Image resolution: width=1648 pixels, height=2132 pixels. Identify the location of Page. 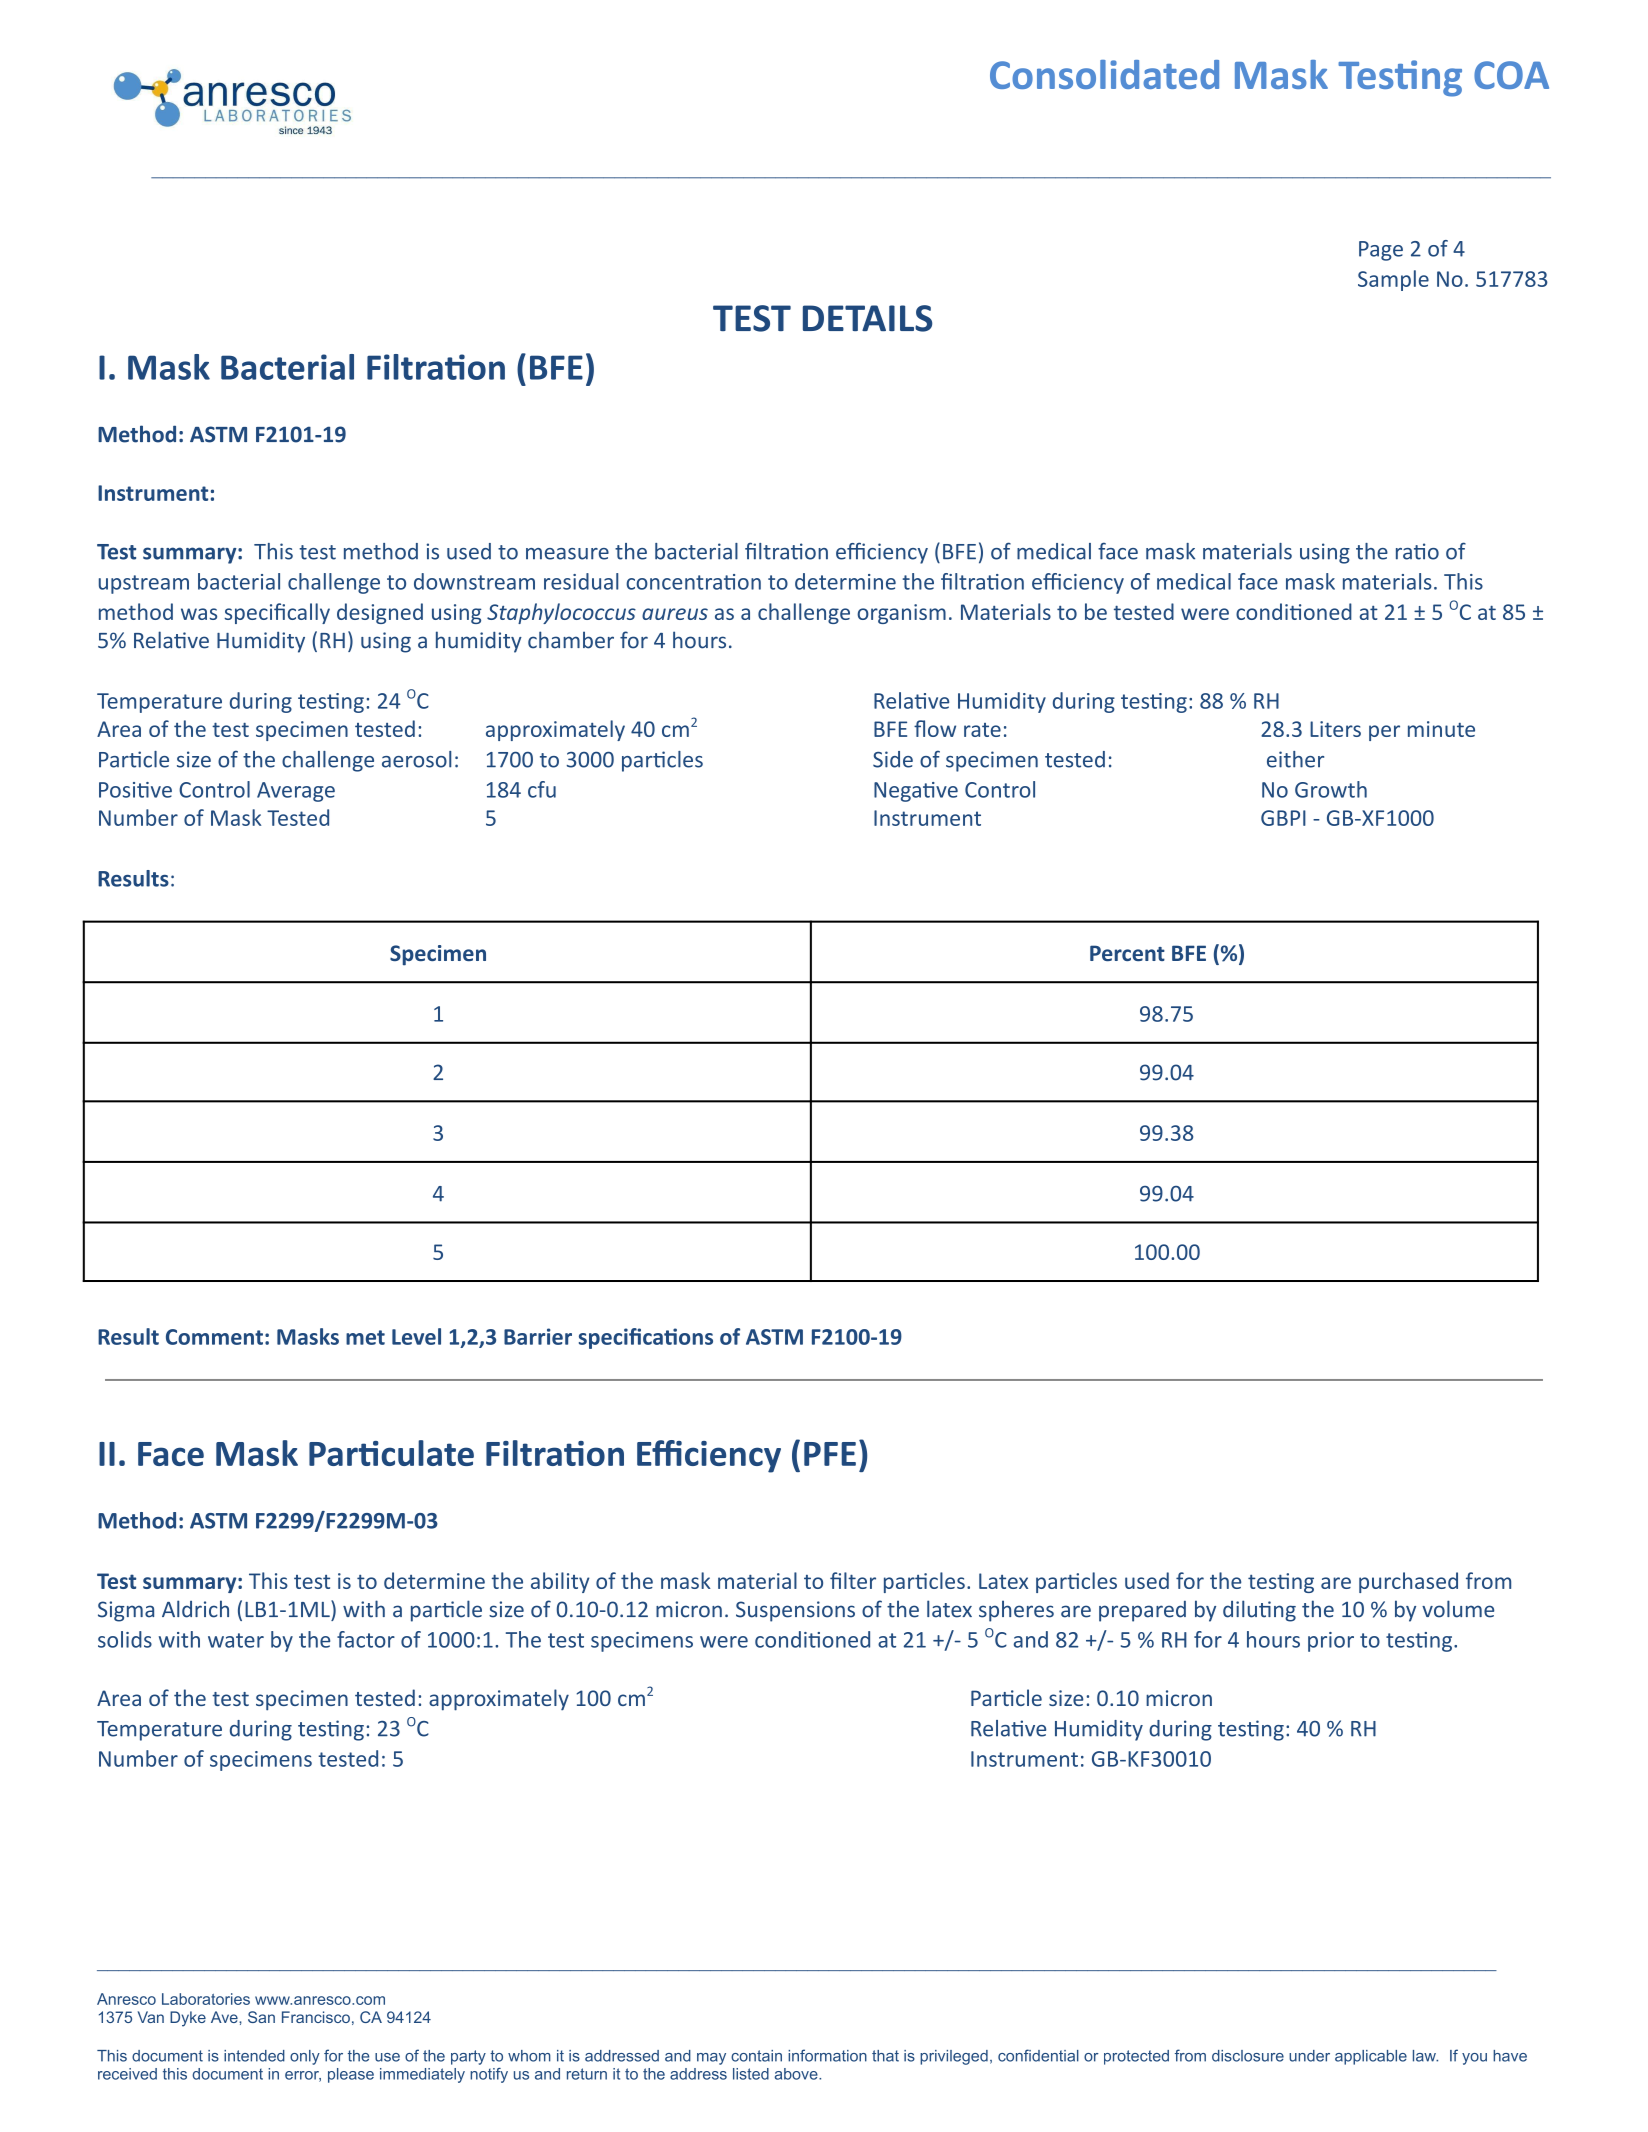
(1381, 251).
